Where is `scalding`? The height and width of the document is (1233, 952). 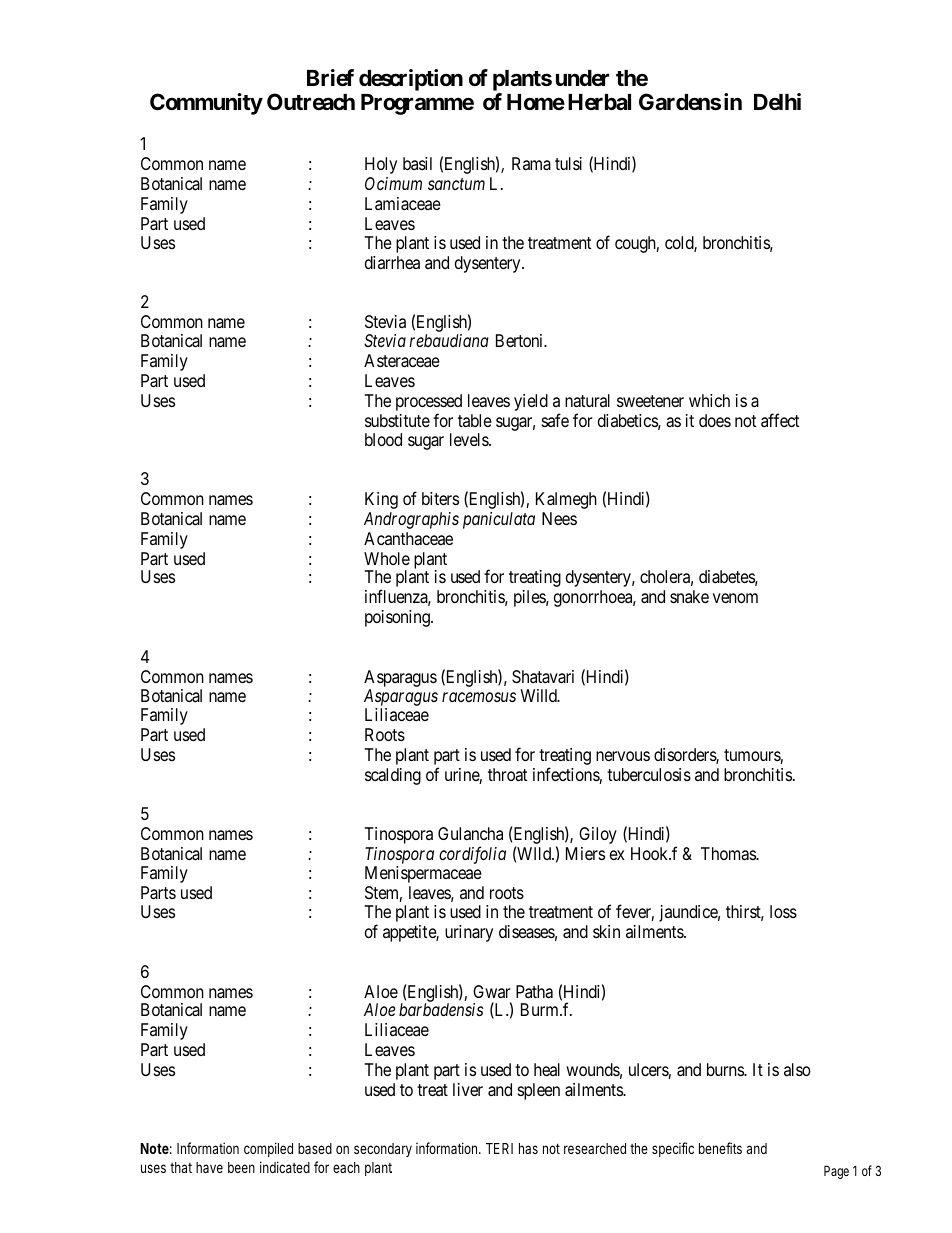 scalding is located at coordinates (393, 776).
